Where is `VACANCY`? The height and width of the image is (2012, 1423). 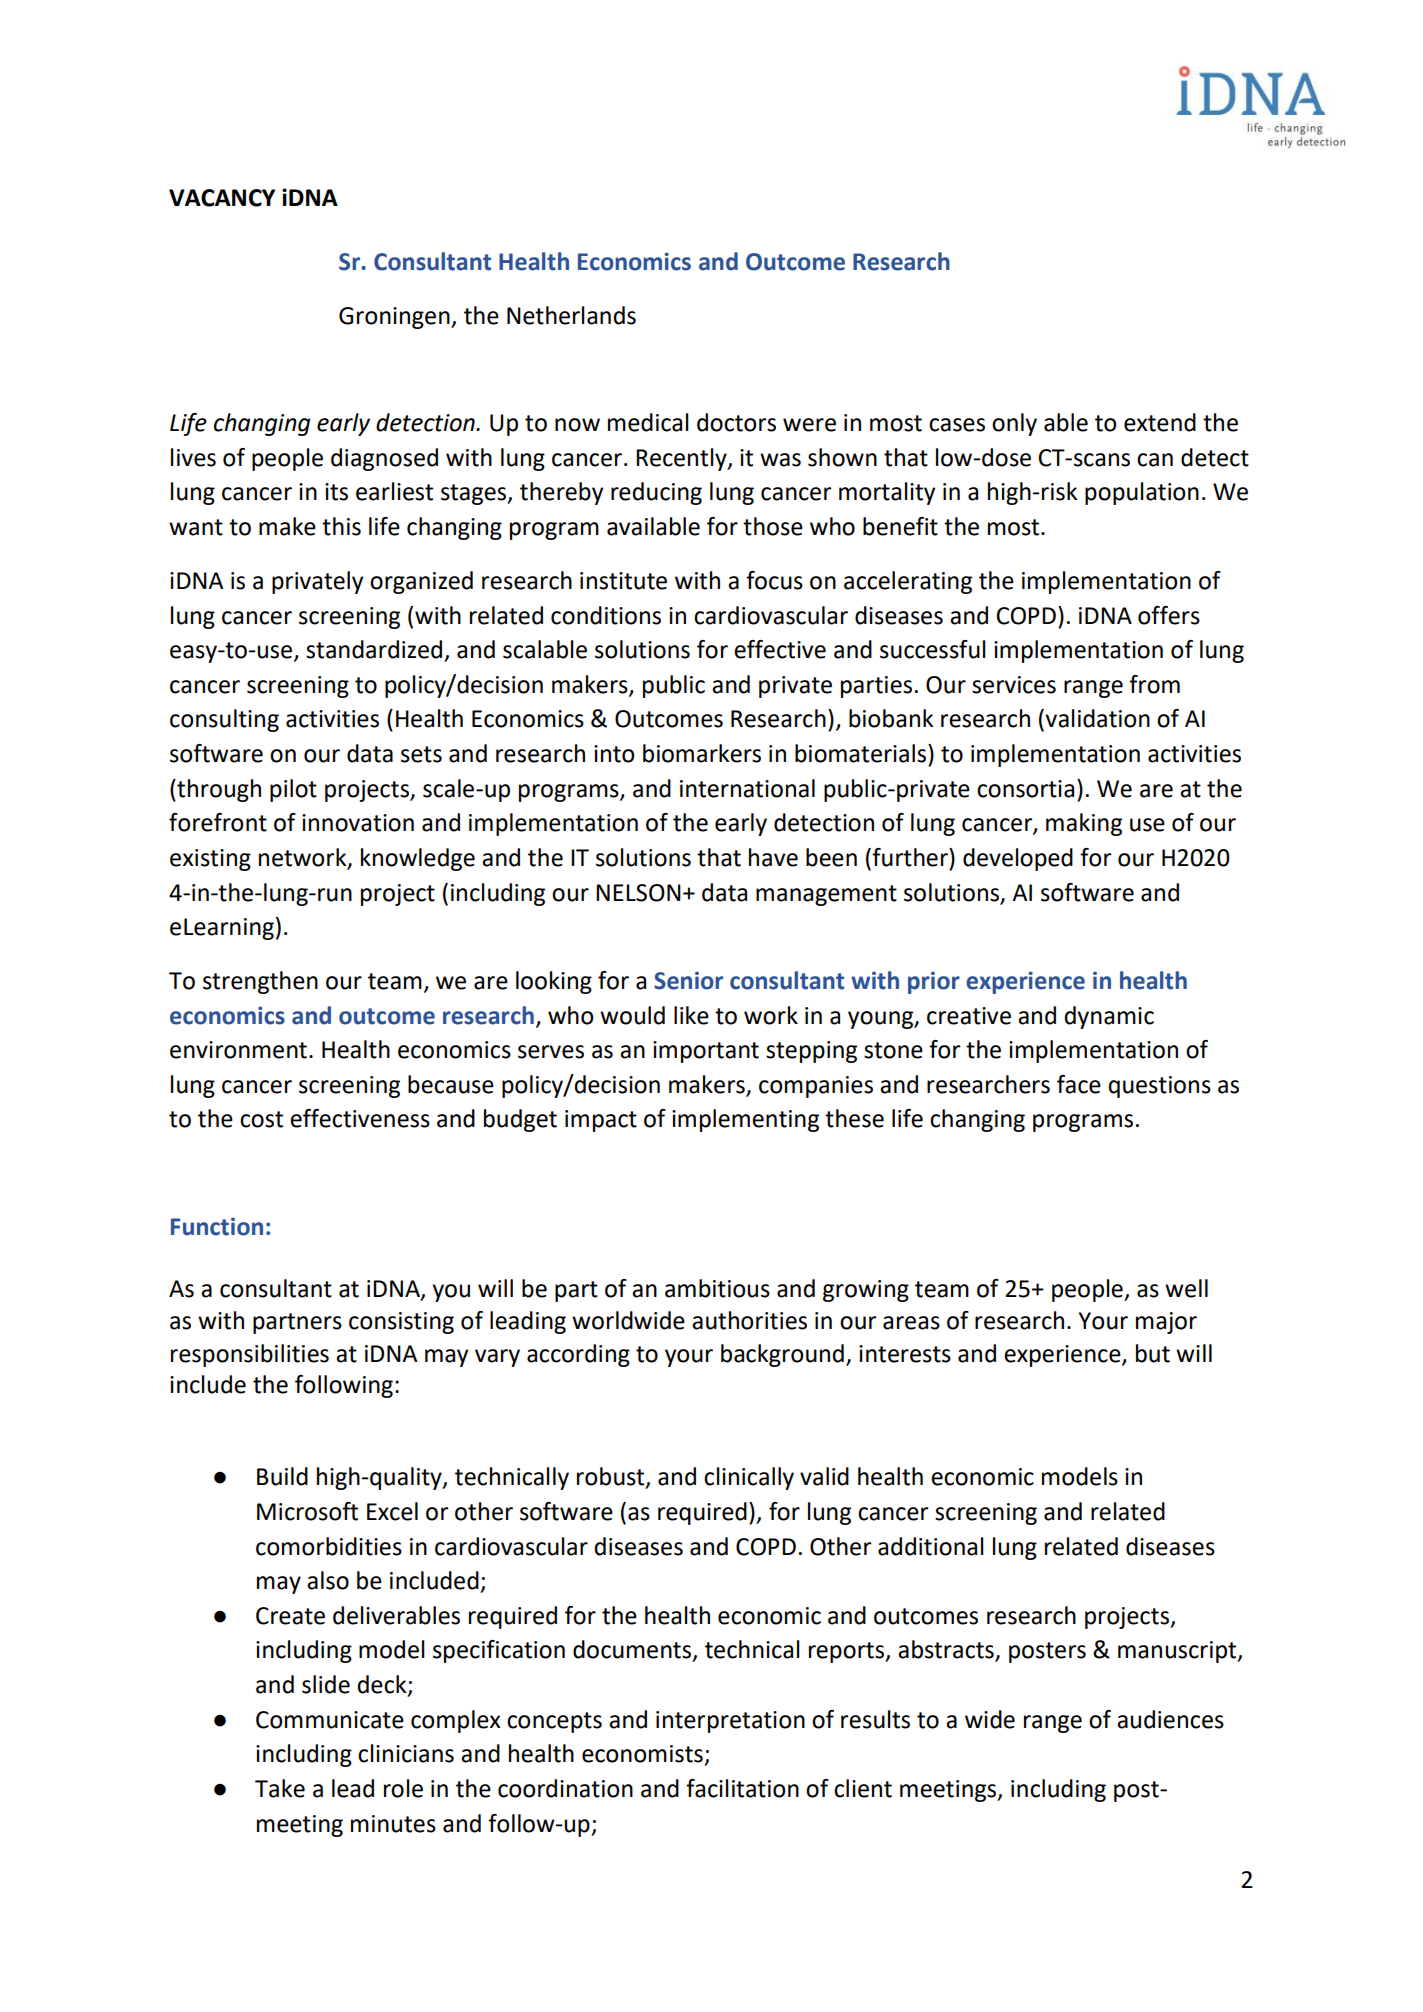
VACANCY is located at coordinates (222, 198).
